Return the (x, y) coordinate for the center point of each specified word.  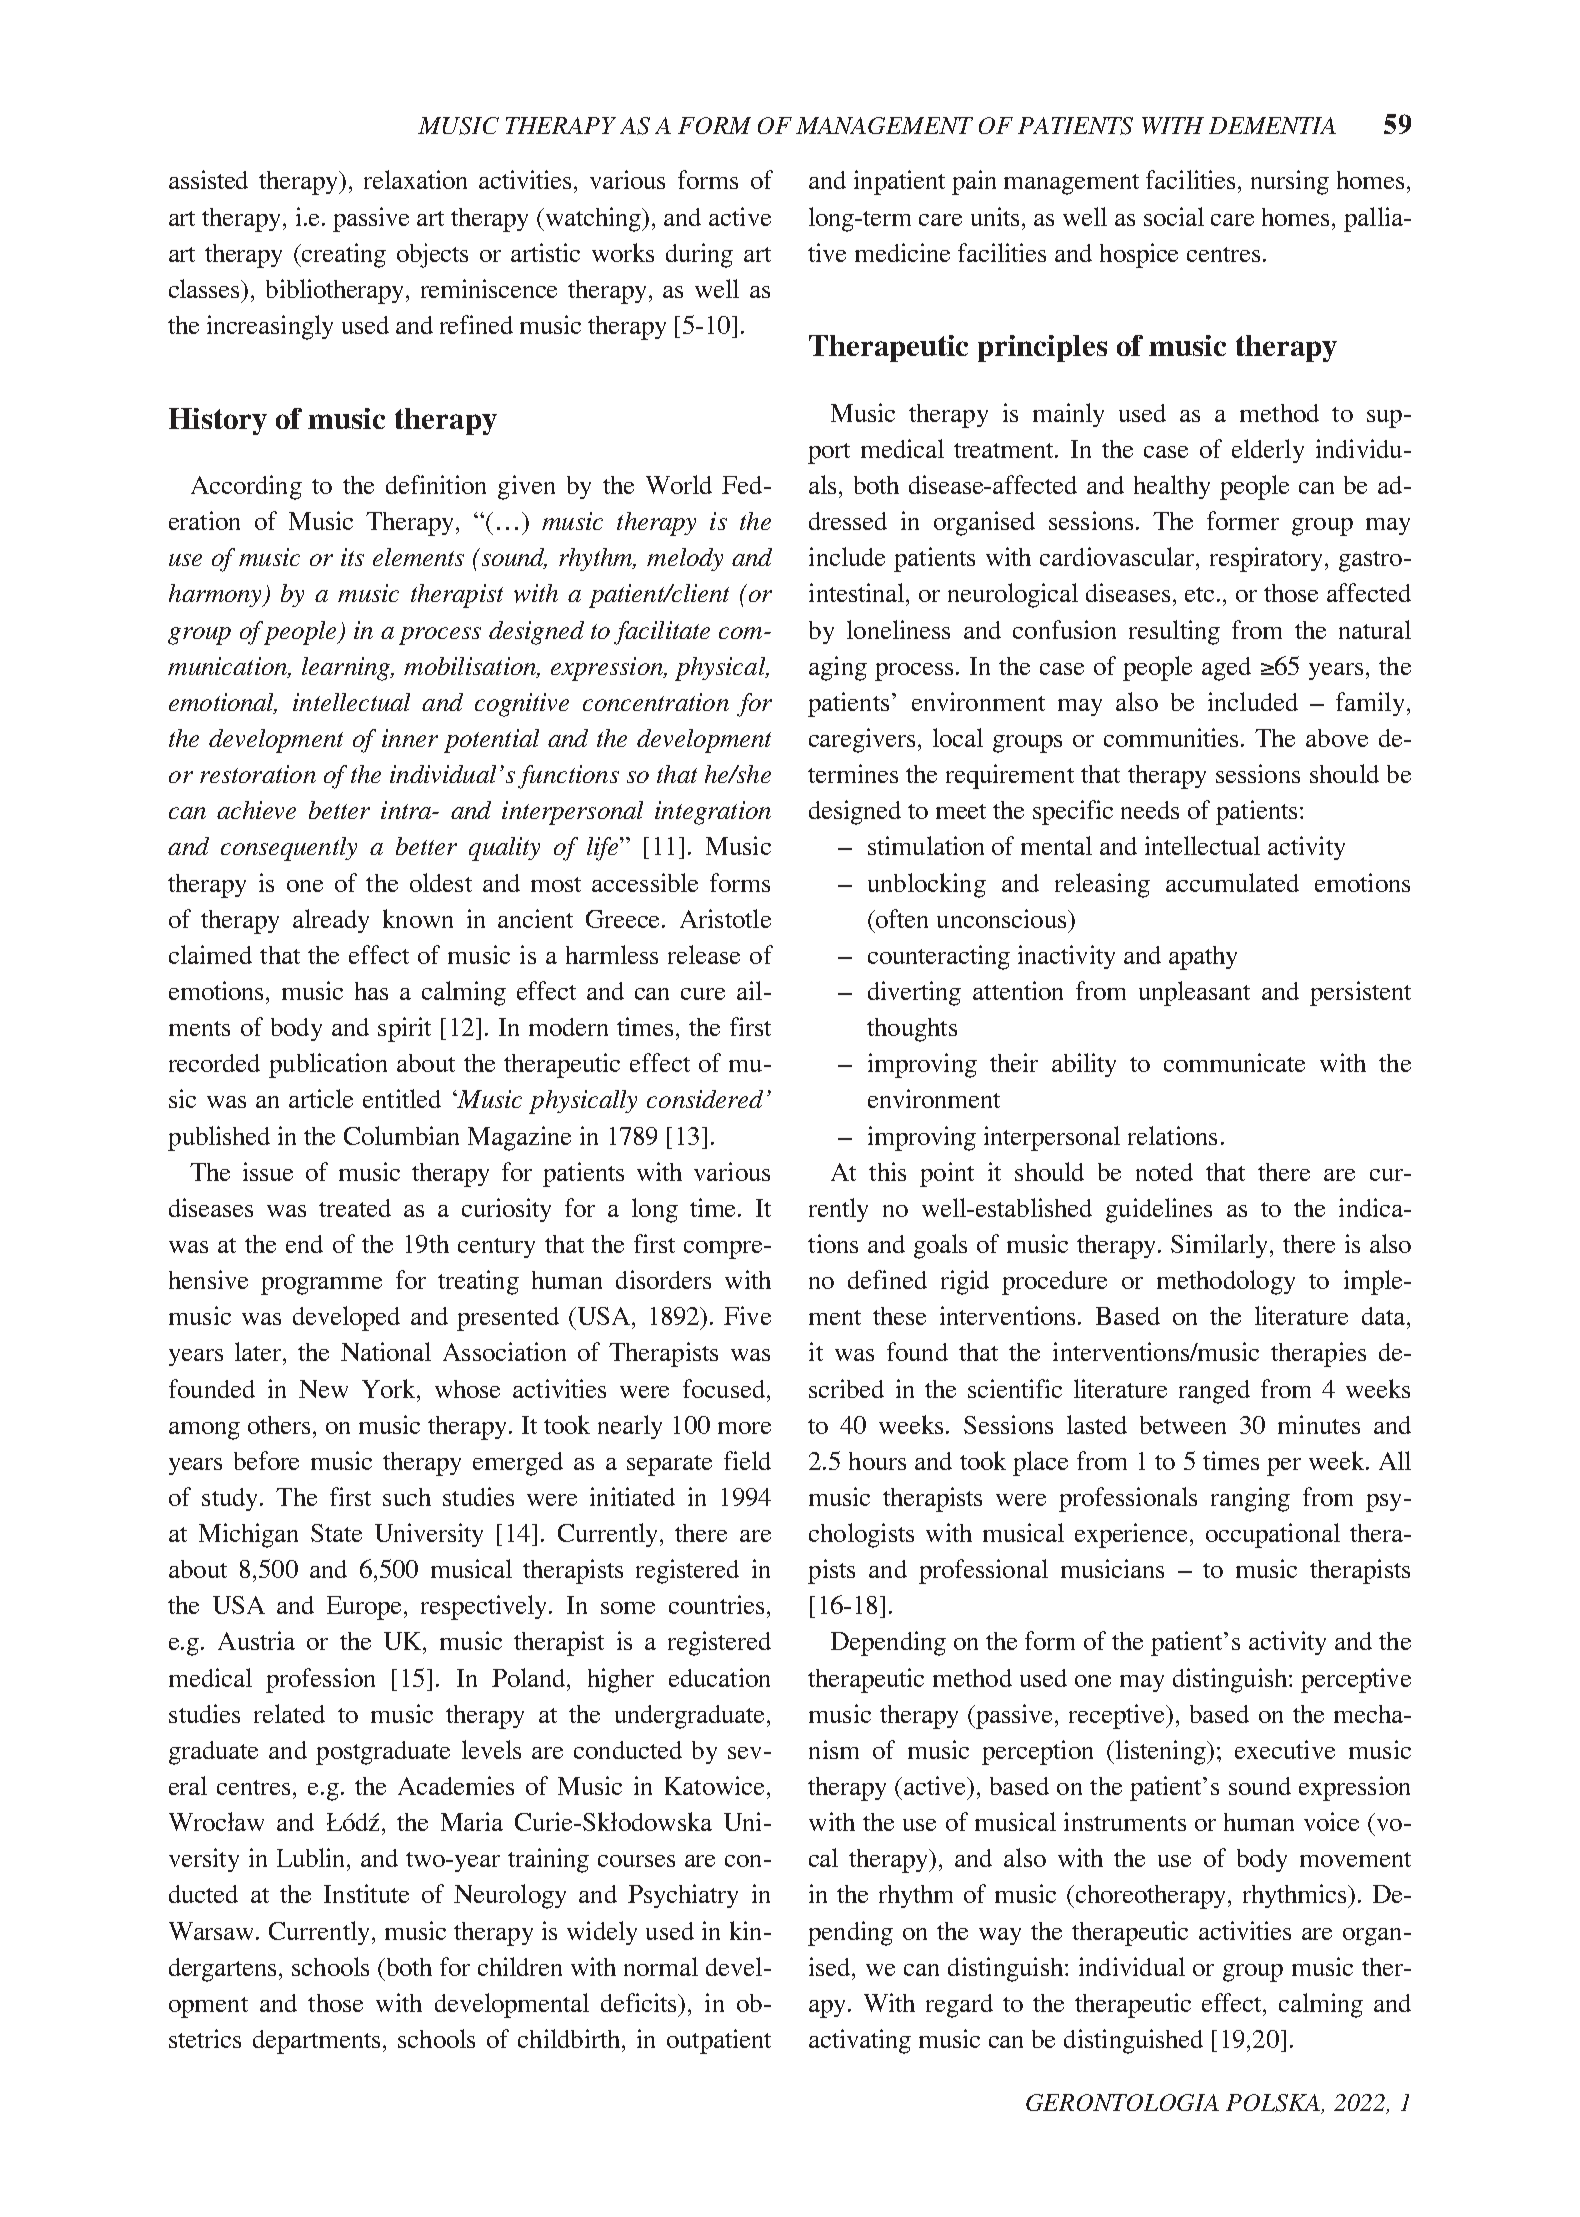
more (744, 1428)
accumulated (1232, 882)
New (323, 1389)
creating (343, 255)
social (1174, 216)
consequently (289, 849)
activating (860, 2041)
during (699, 255)
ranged (1214, 1392)
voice (1331, 1821)
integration (713, 813)
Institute (366, 1893)
